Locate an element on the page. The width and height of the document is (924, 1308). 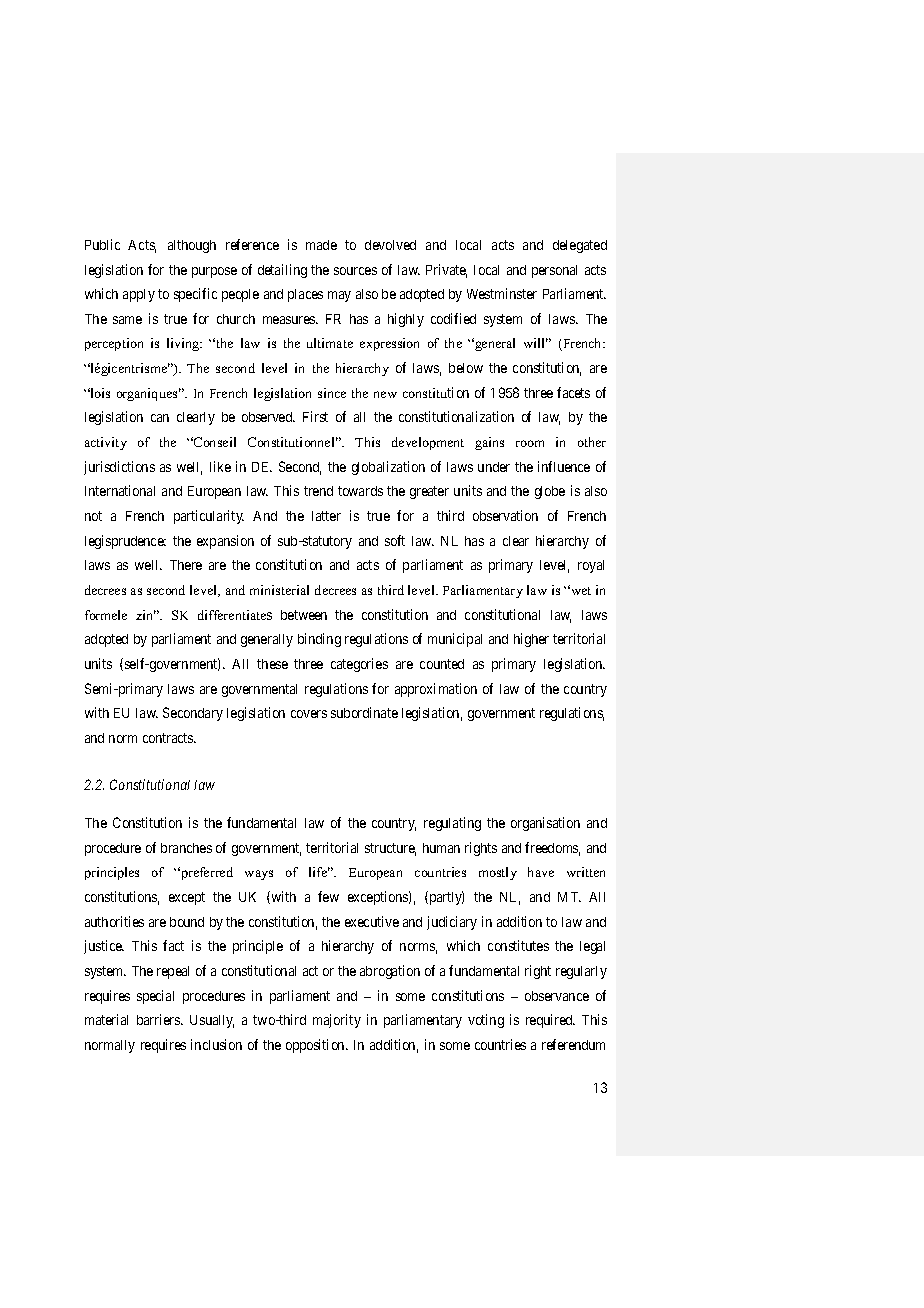
zin is located at coordinates (146, 615).
